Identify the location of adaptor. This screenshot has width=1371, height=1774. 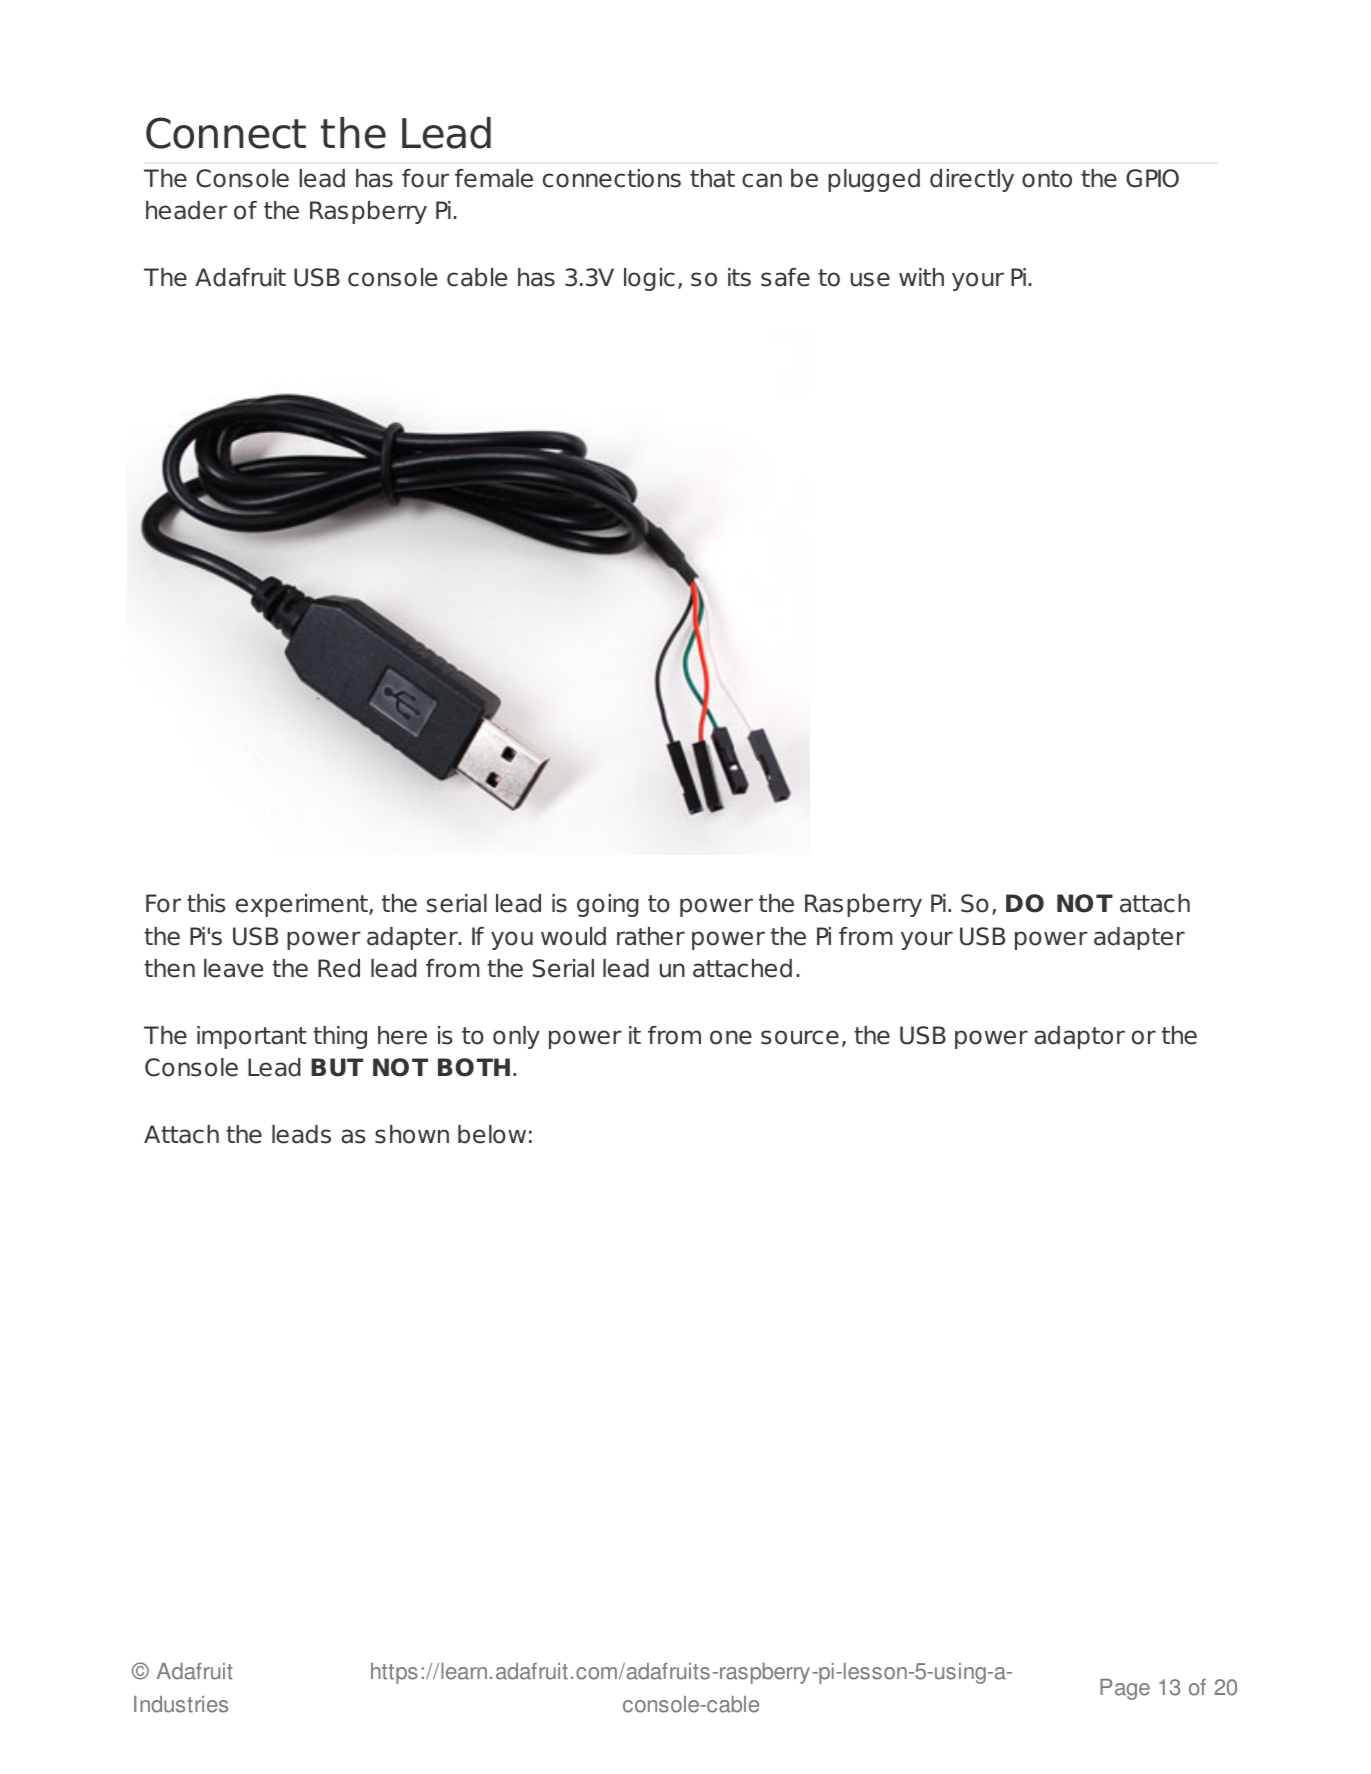
(1079, 1037).
